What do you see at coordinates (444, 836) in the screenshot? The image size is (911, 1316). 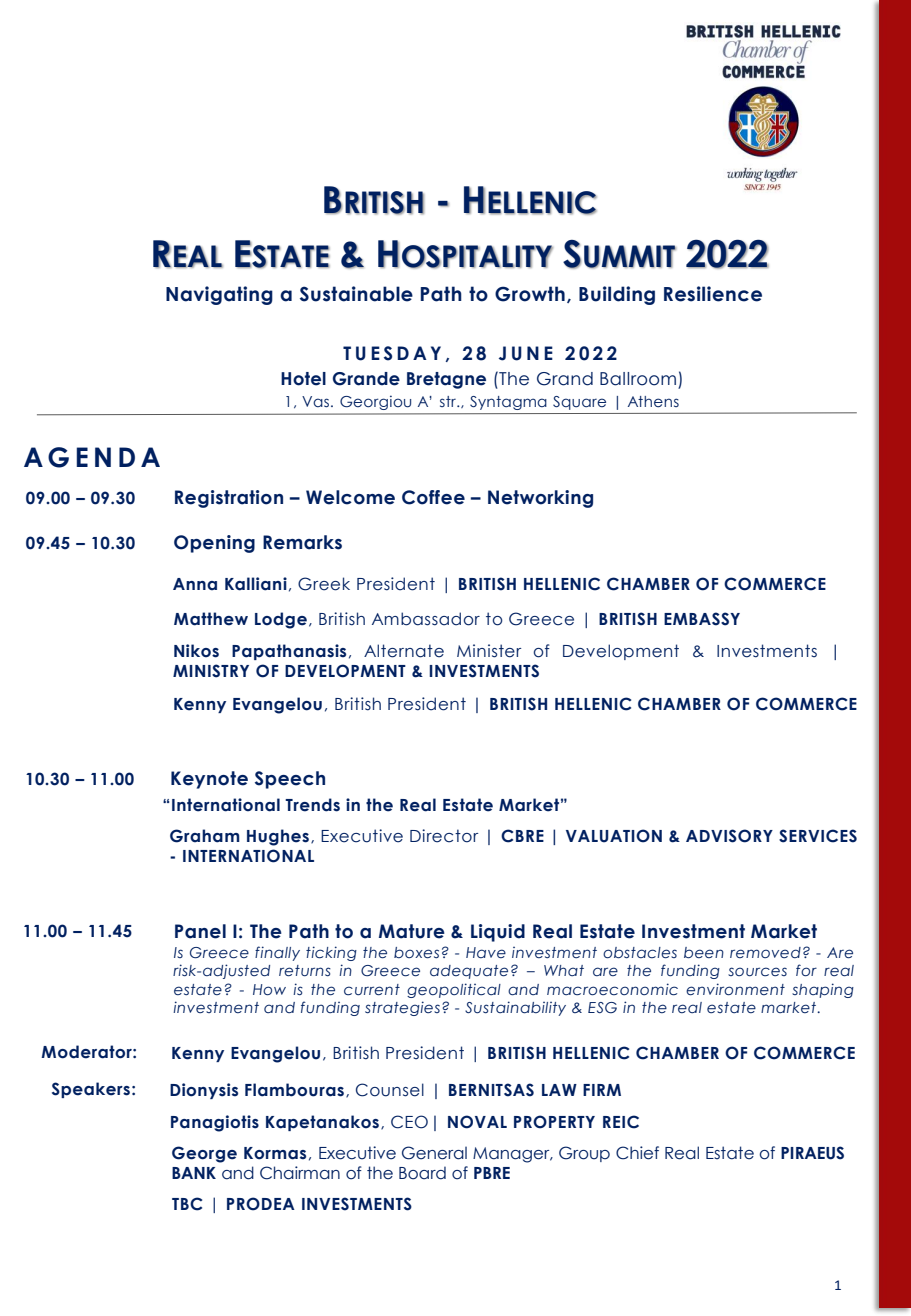 I see `Director` at bounding box center [444, 836].
